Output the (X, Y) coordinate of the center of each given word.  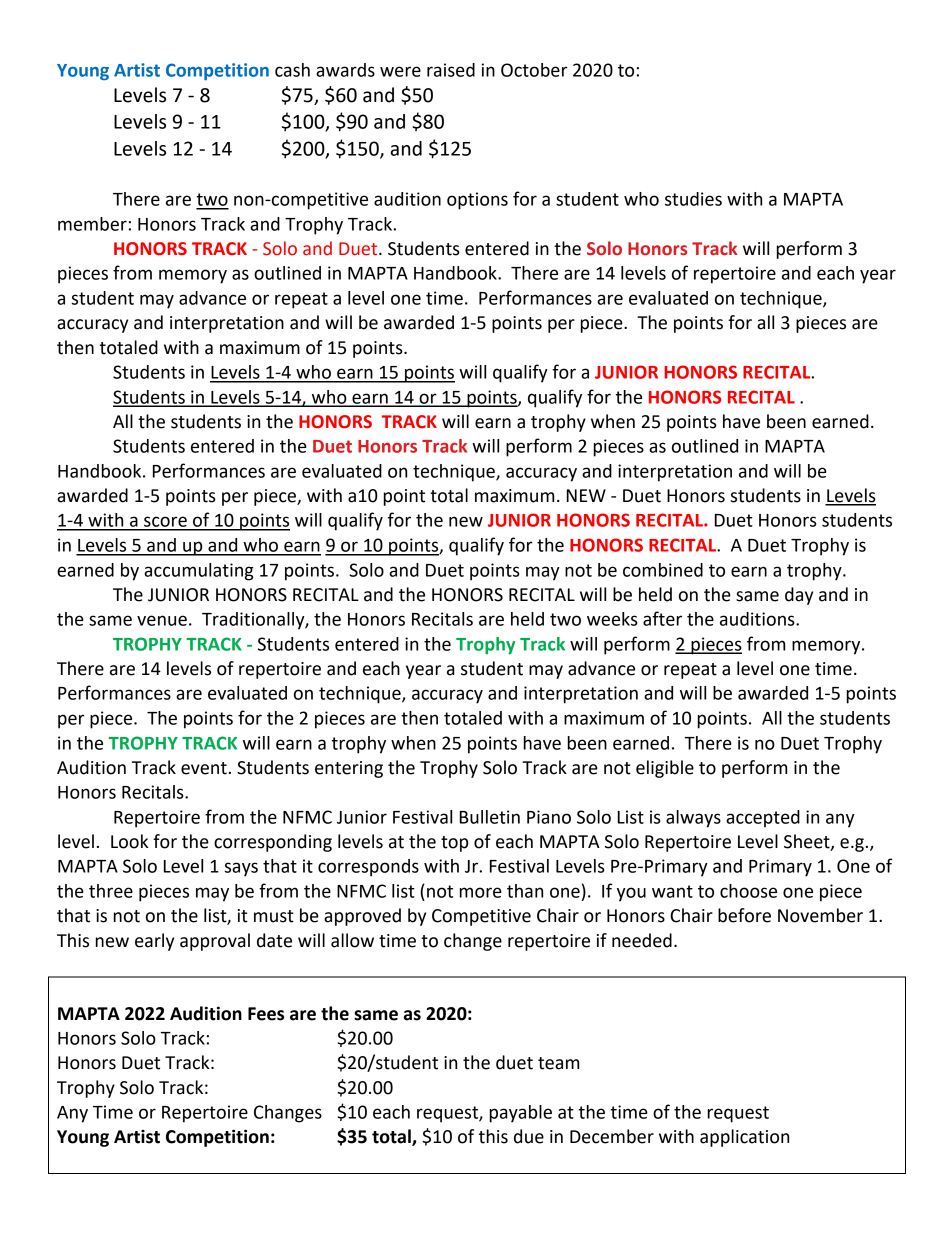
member (92, 224)
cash (292, 70)
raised (451, 70)
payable (521, 1114)
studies (693, 199)
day (799, 596)
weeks (612, 619)
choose (748, 891)
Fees (266, 1014)
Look (129, 841)
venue (162, 620)
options (477, 201)
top (454, 844)
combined (663, 570)
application (744, 1138)
